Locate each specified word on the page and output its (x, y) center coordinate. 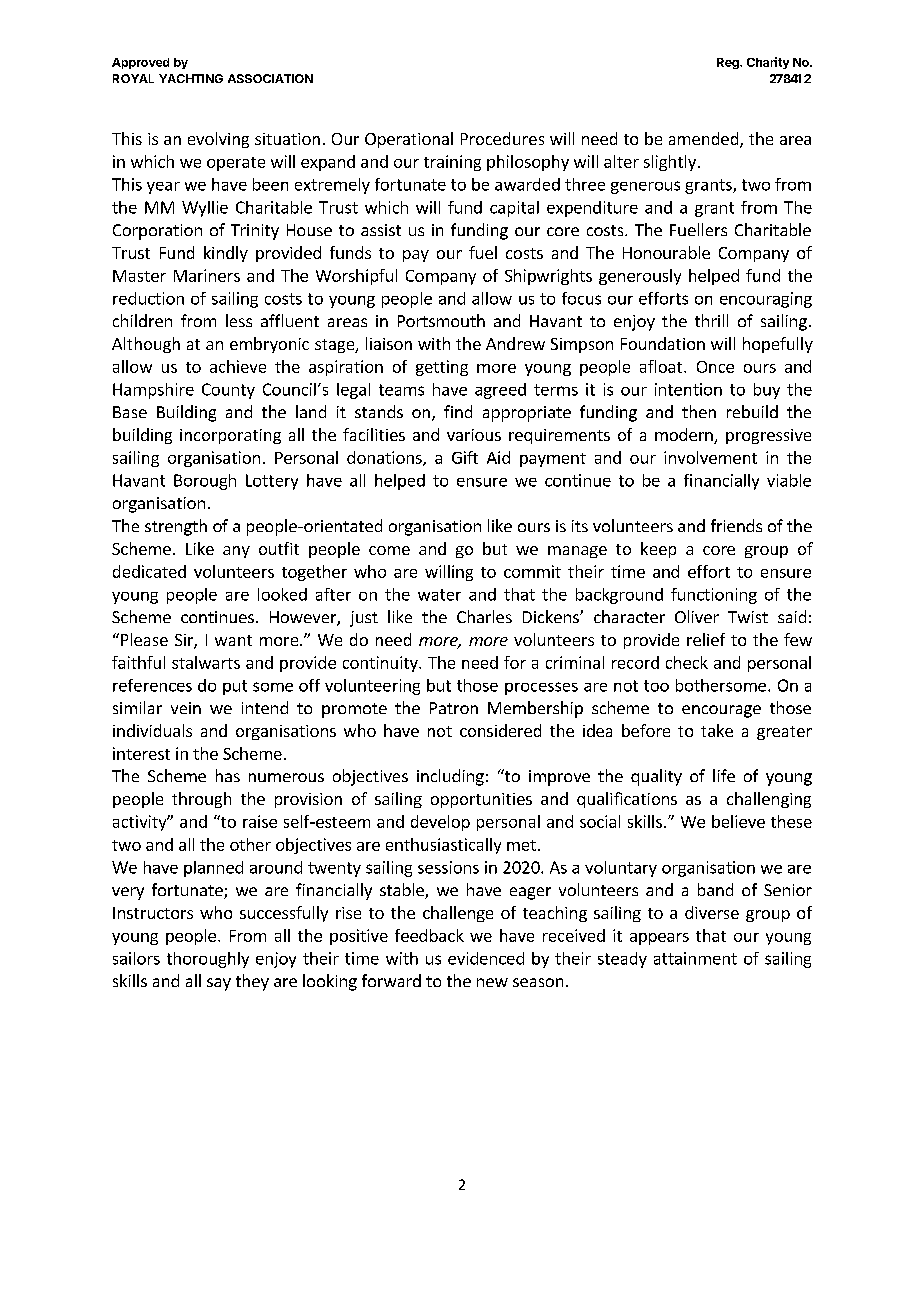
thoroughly (208, 960)
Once (715, 367)
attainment (695, 958)
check (687, 662)
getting (442, 368)
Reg (729, 63)
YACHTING (191, 78)
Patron (454, 708)
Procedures (502, 138)
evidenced (486, 958)
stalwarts (206, 662)
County (228, 391)
